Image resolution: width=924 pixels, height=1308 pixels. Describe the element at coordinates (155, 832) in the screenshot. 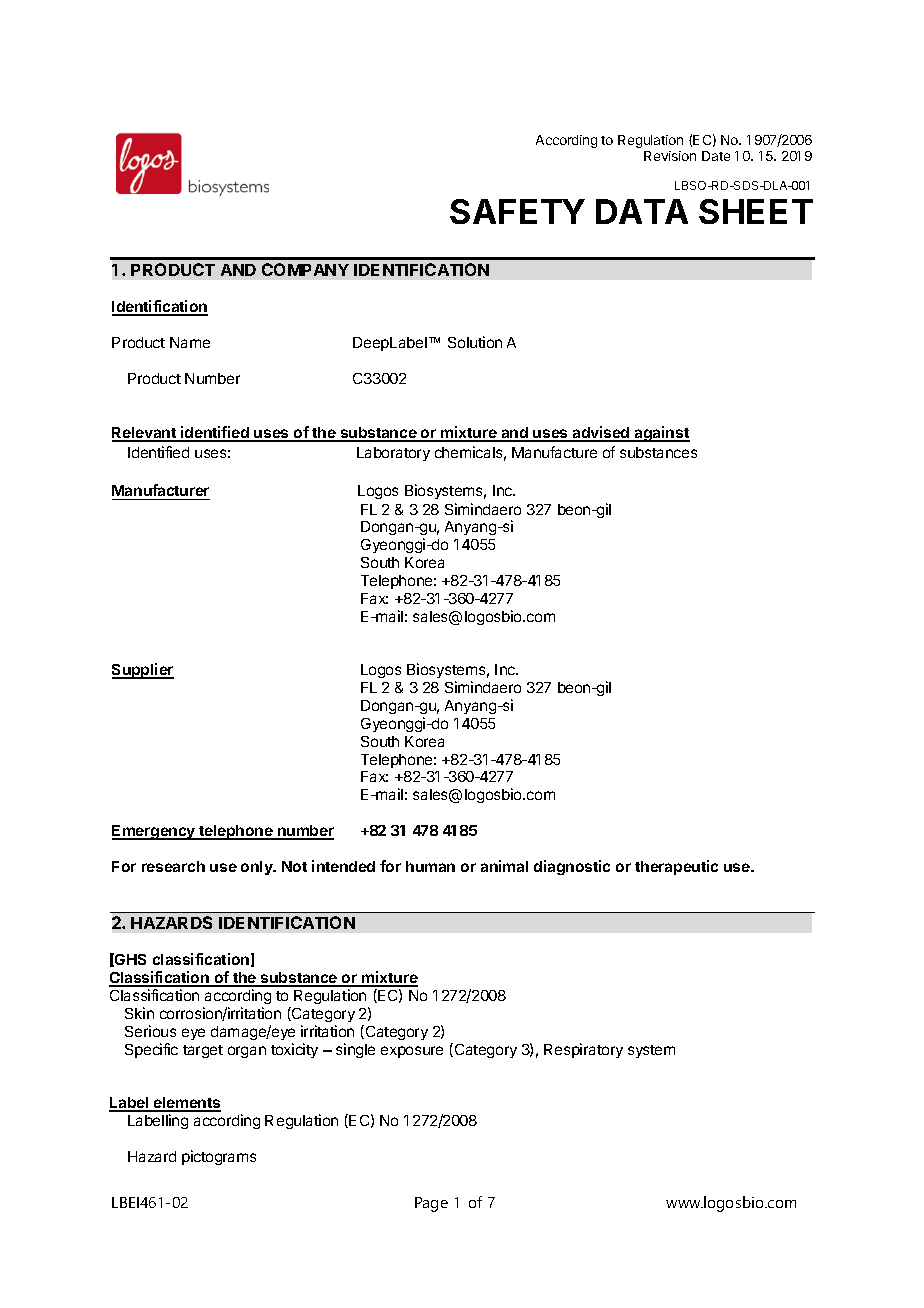

I see `Emergency` at that location.
